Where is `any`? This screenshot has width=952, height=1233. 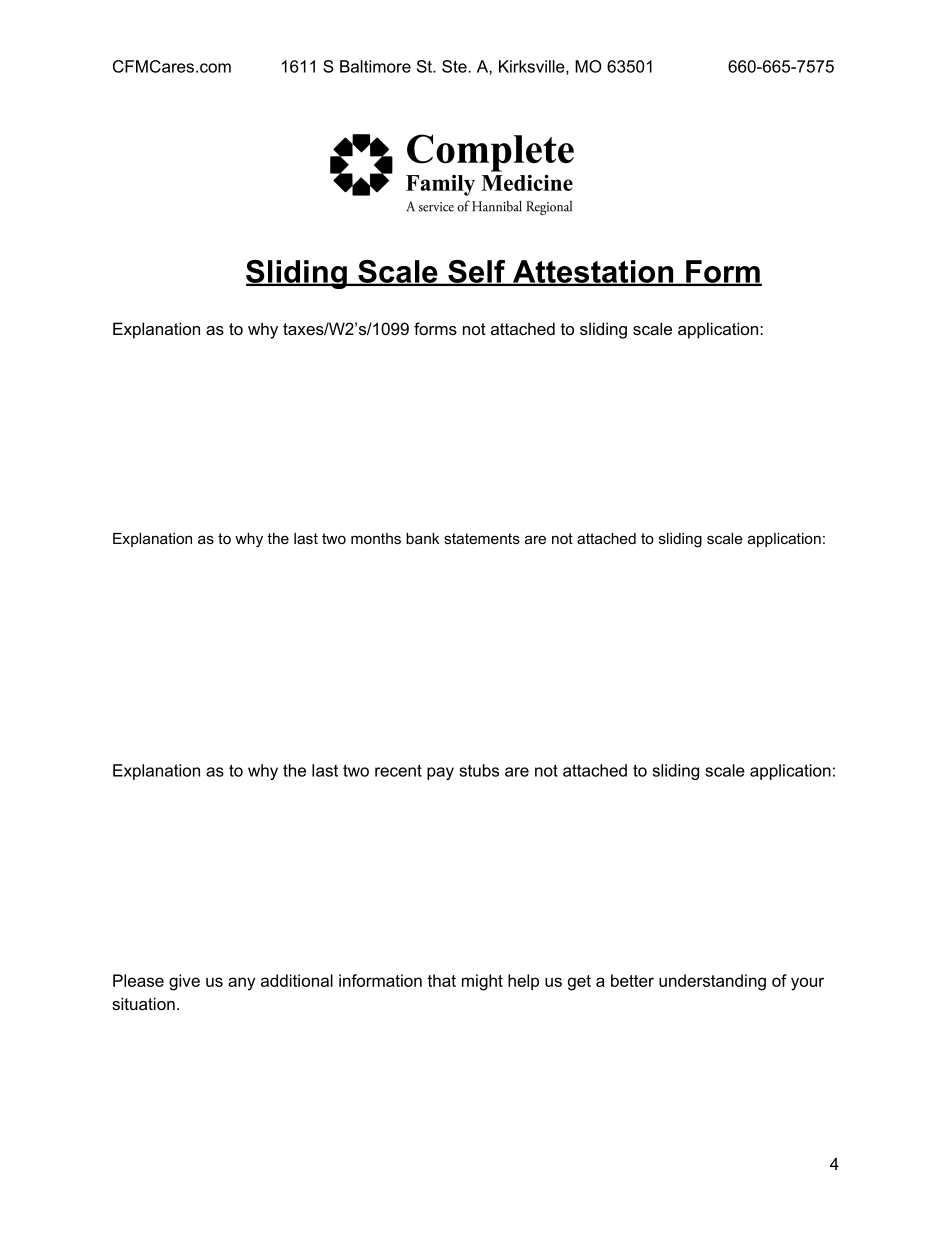
any is located at coordinates (241, 984).
